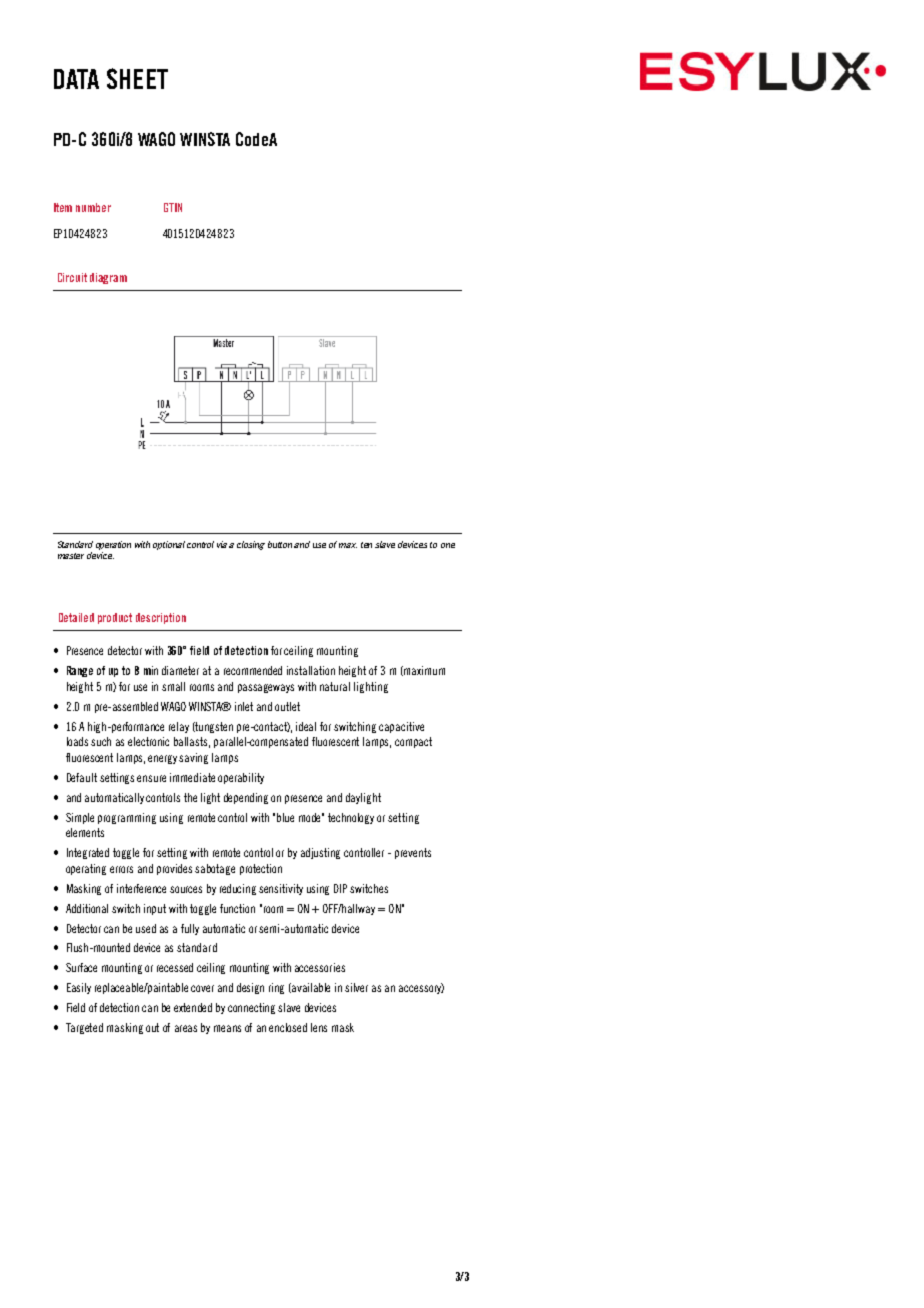 This document has width=924, height=1308. What do you see at coordinates (76, 79) in the document?
I see `DATA` at bounding box center [76, 79].
